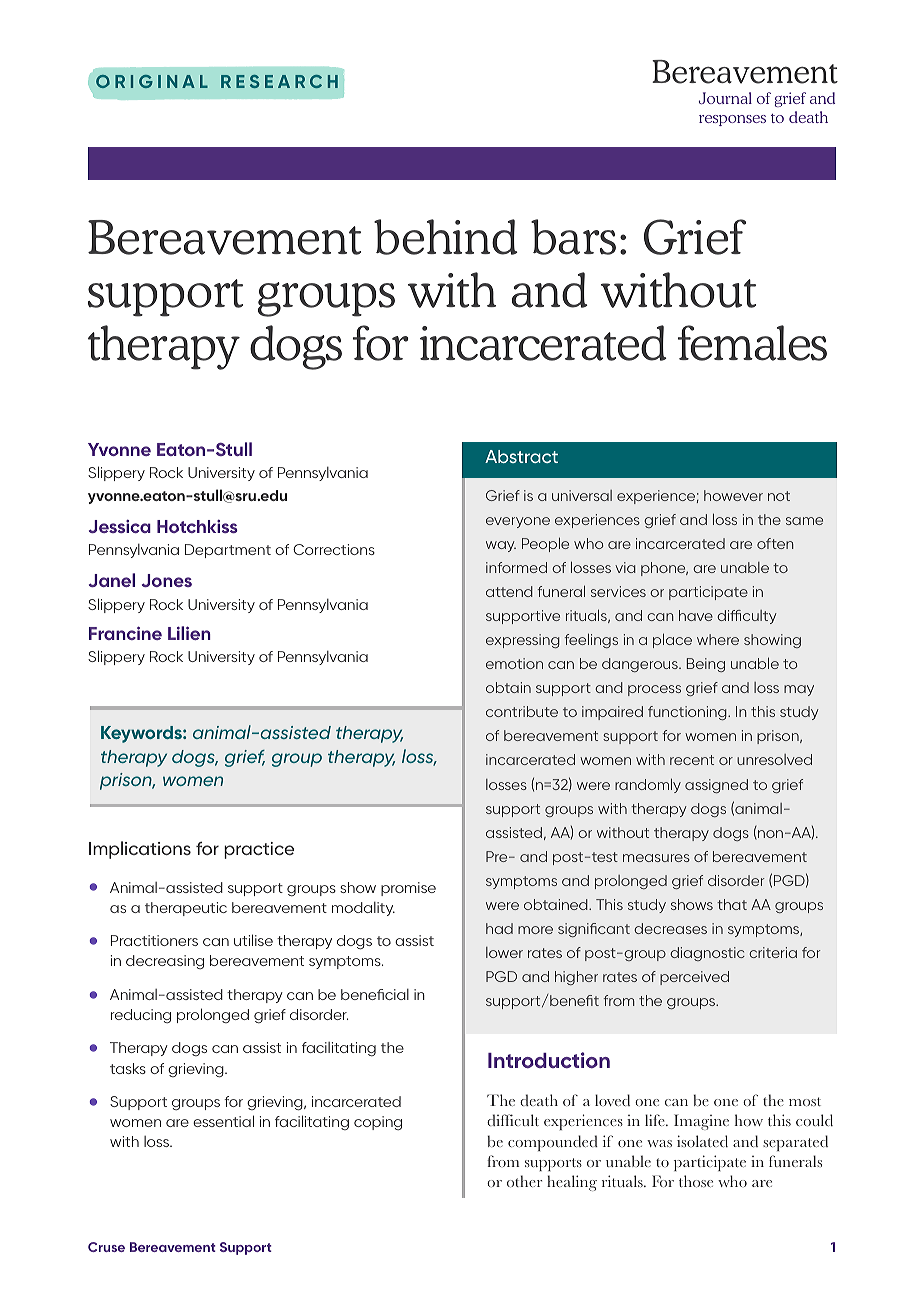  I want to click on Cruse, so click(106, 1247).
